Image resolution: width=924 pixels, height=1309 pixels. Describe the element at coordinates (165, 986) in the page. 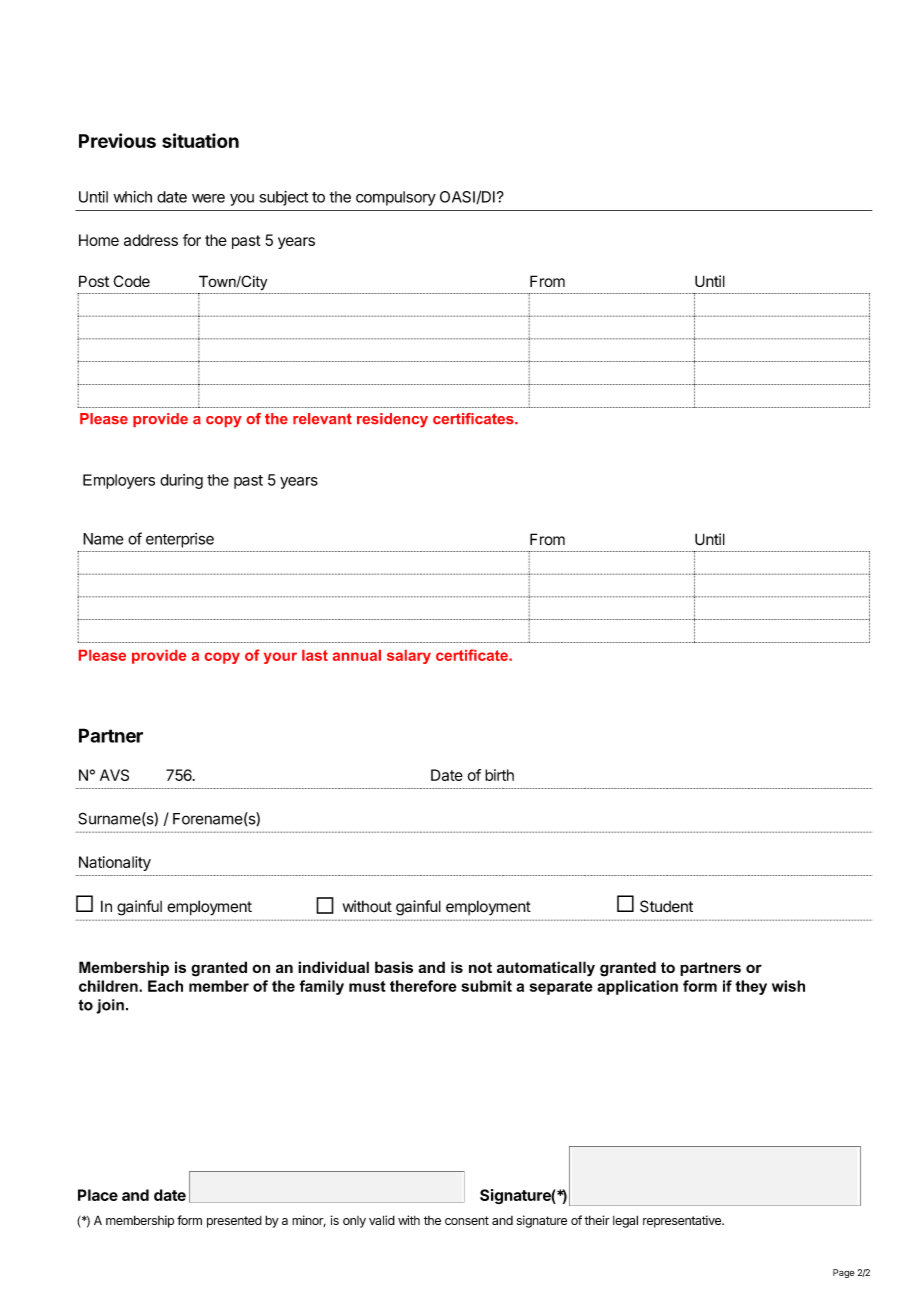

I see `Each` at that location.
